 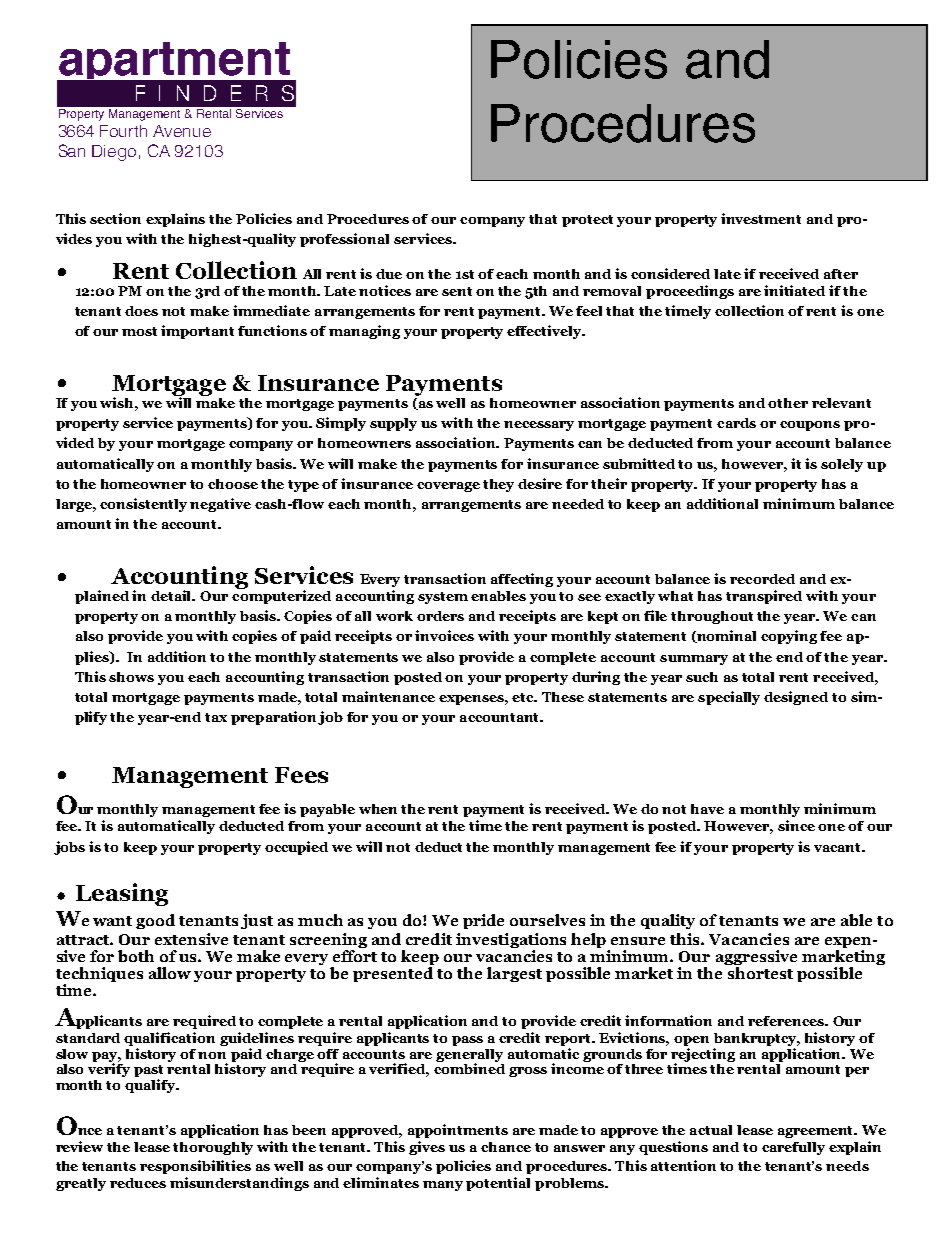 What do you see at coordinates (69, 848) in the document?
I see `jobs` at bounding box center [69, 848].
